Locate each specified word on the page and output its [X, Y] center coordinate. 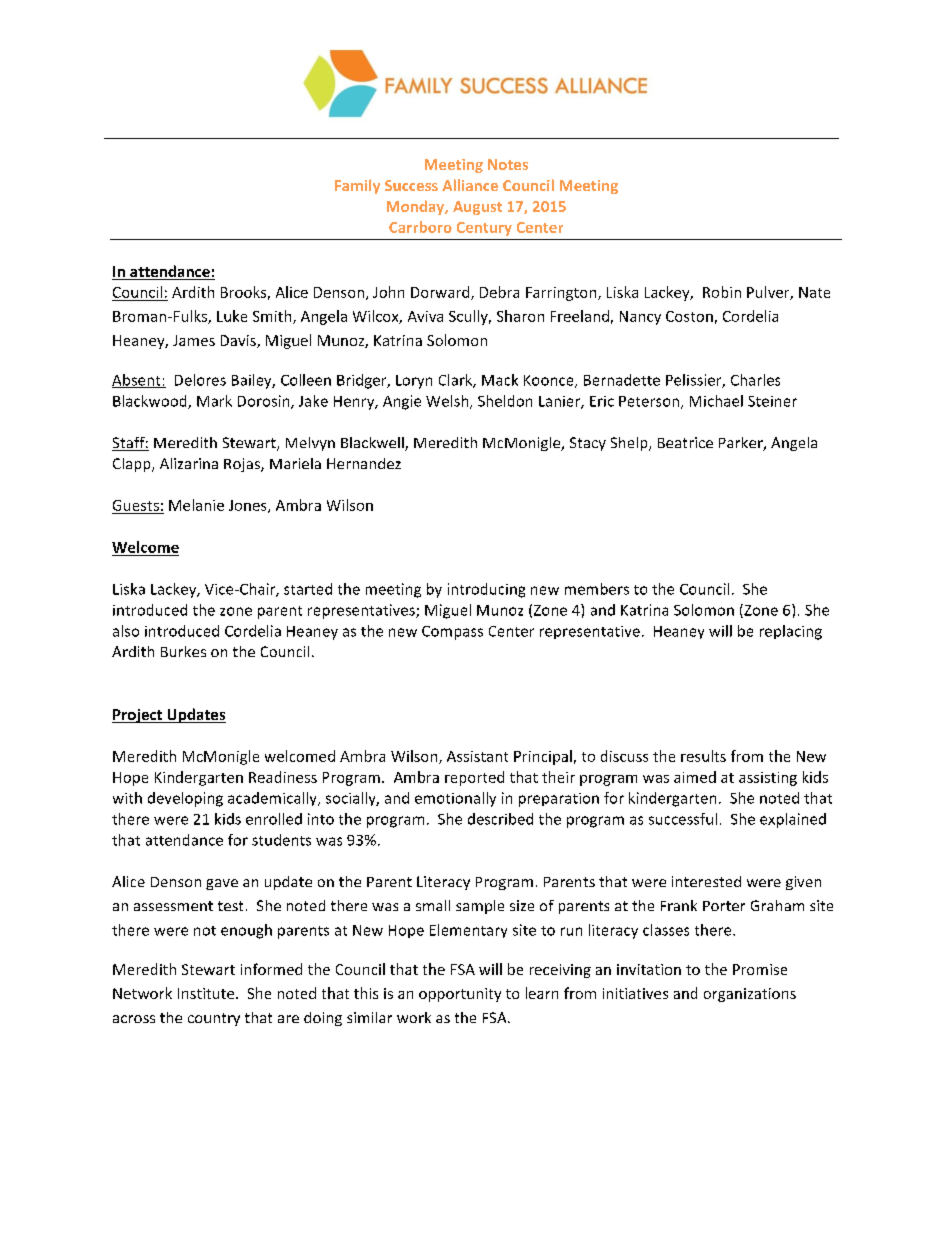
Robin [722, 292]
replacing [791, 632]
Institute [207, 993]
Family [357, 186]
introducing [486, 590]
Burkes [183, 651]
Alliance [470, 185]
